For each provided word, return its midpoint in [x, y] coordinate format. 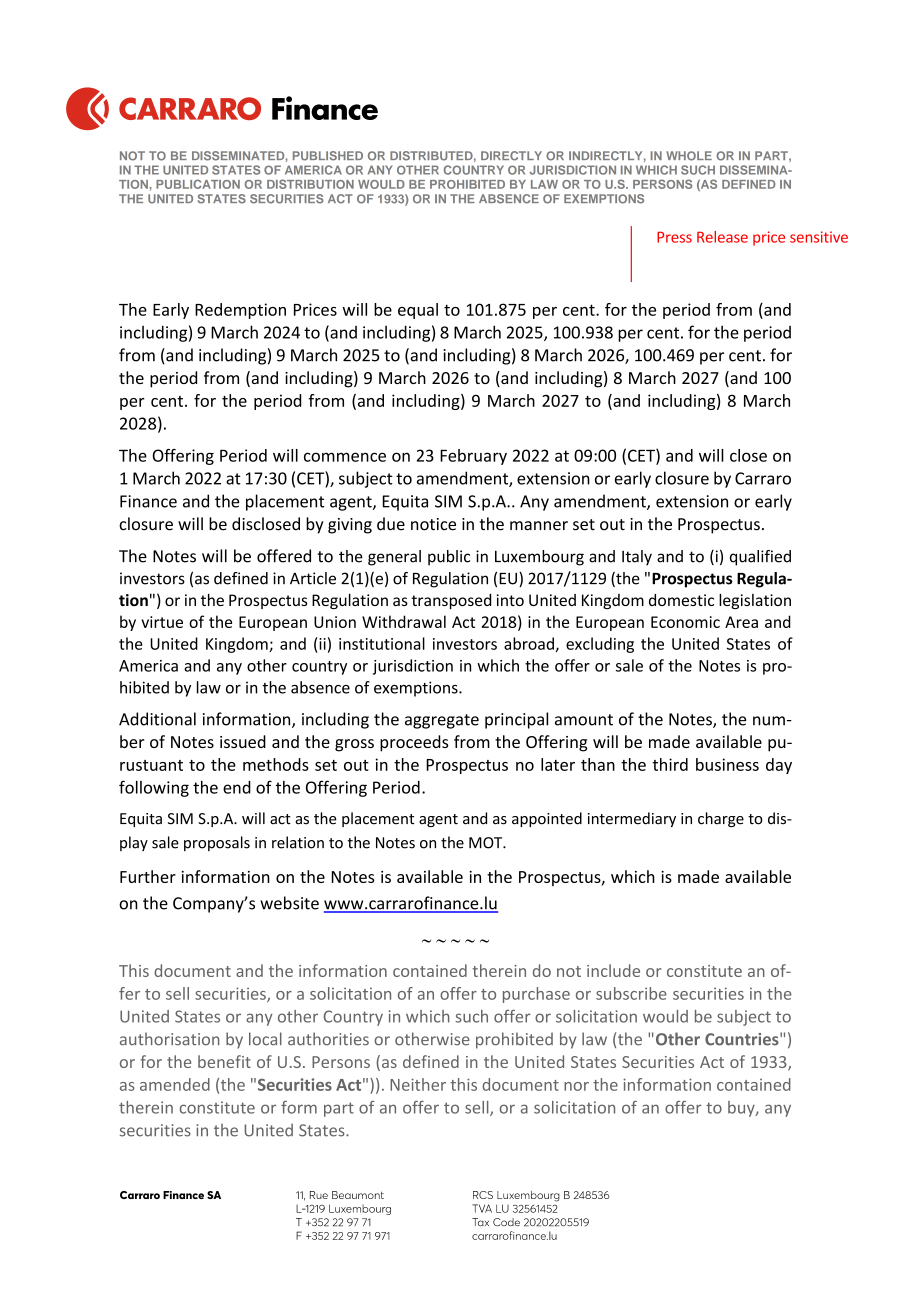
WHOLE [689, 156]
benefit [224, 1061]
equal [418, 311]
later [558, 764]
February [473, 457]
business [727, 764]
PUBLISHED [328, 156]
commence [345, 457]
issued [243, 741]
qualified [760, 558]
